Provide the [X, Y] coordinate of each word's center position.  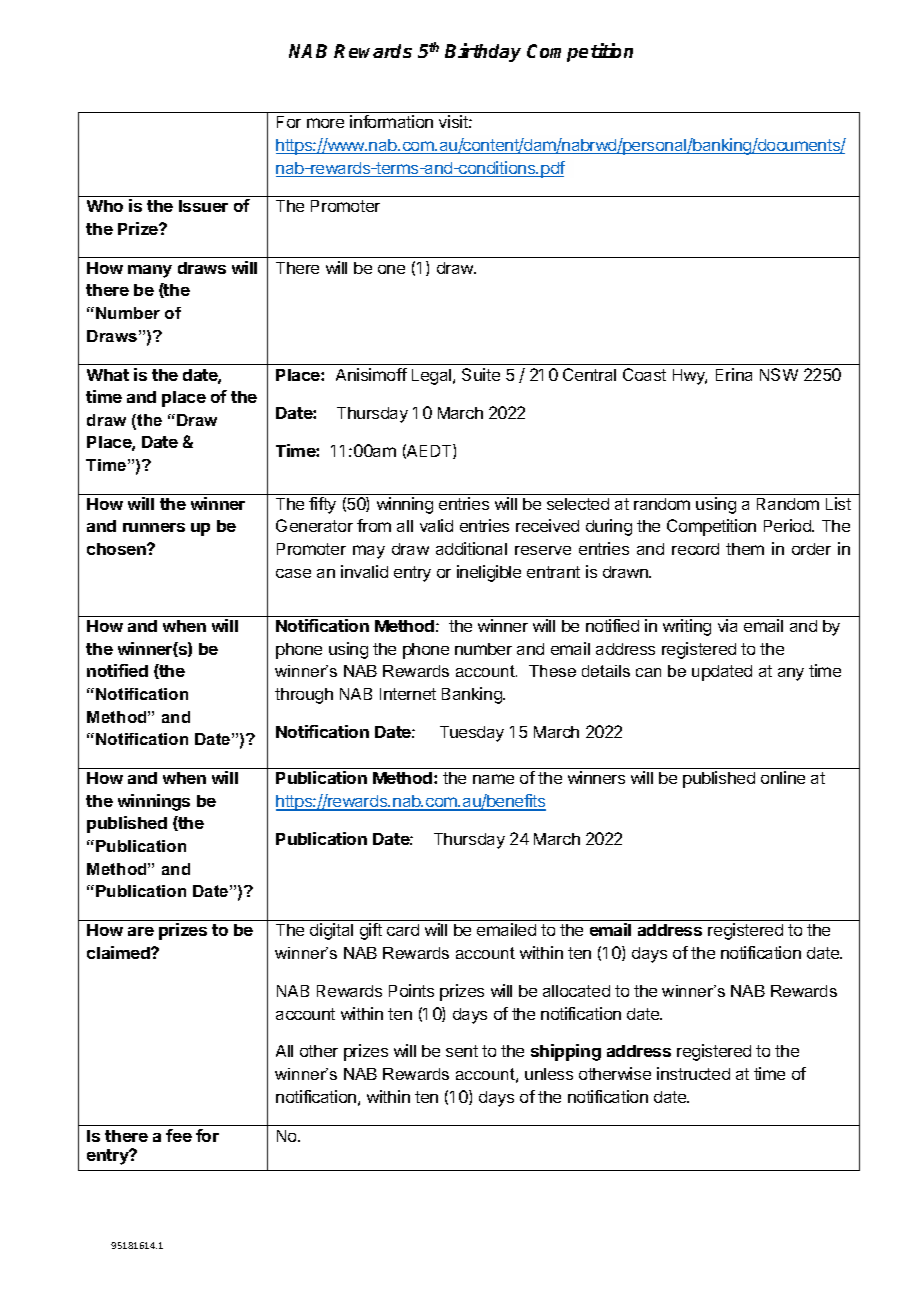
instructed [693, 1073]
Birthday [483, 52]
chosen [117, 549]
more [325, 123]
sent [462, 1051]
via [727, 625]
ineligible [489, 573]
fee [179, 1135]
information [391, 121]
